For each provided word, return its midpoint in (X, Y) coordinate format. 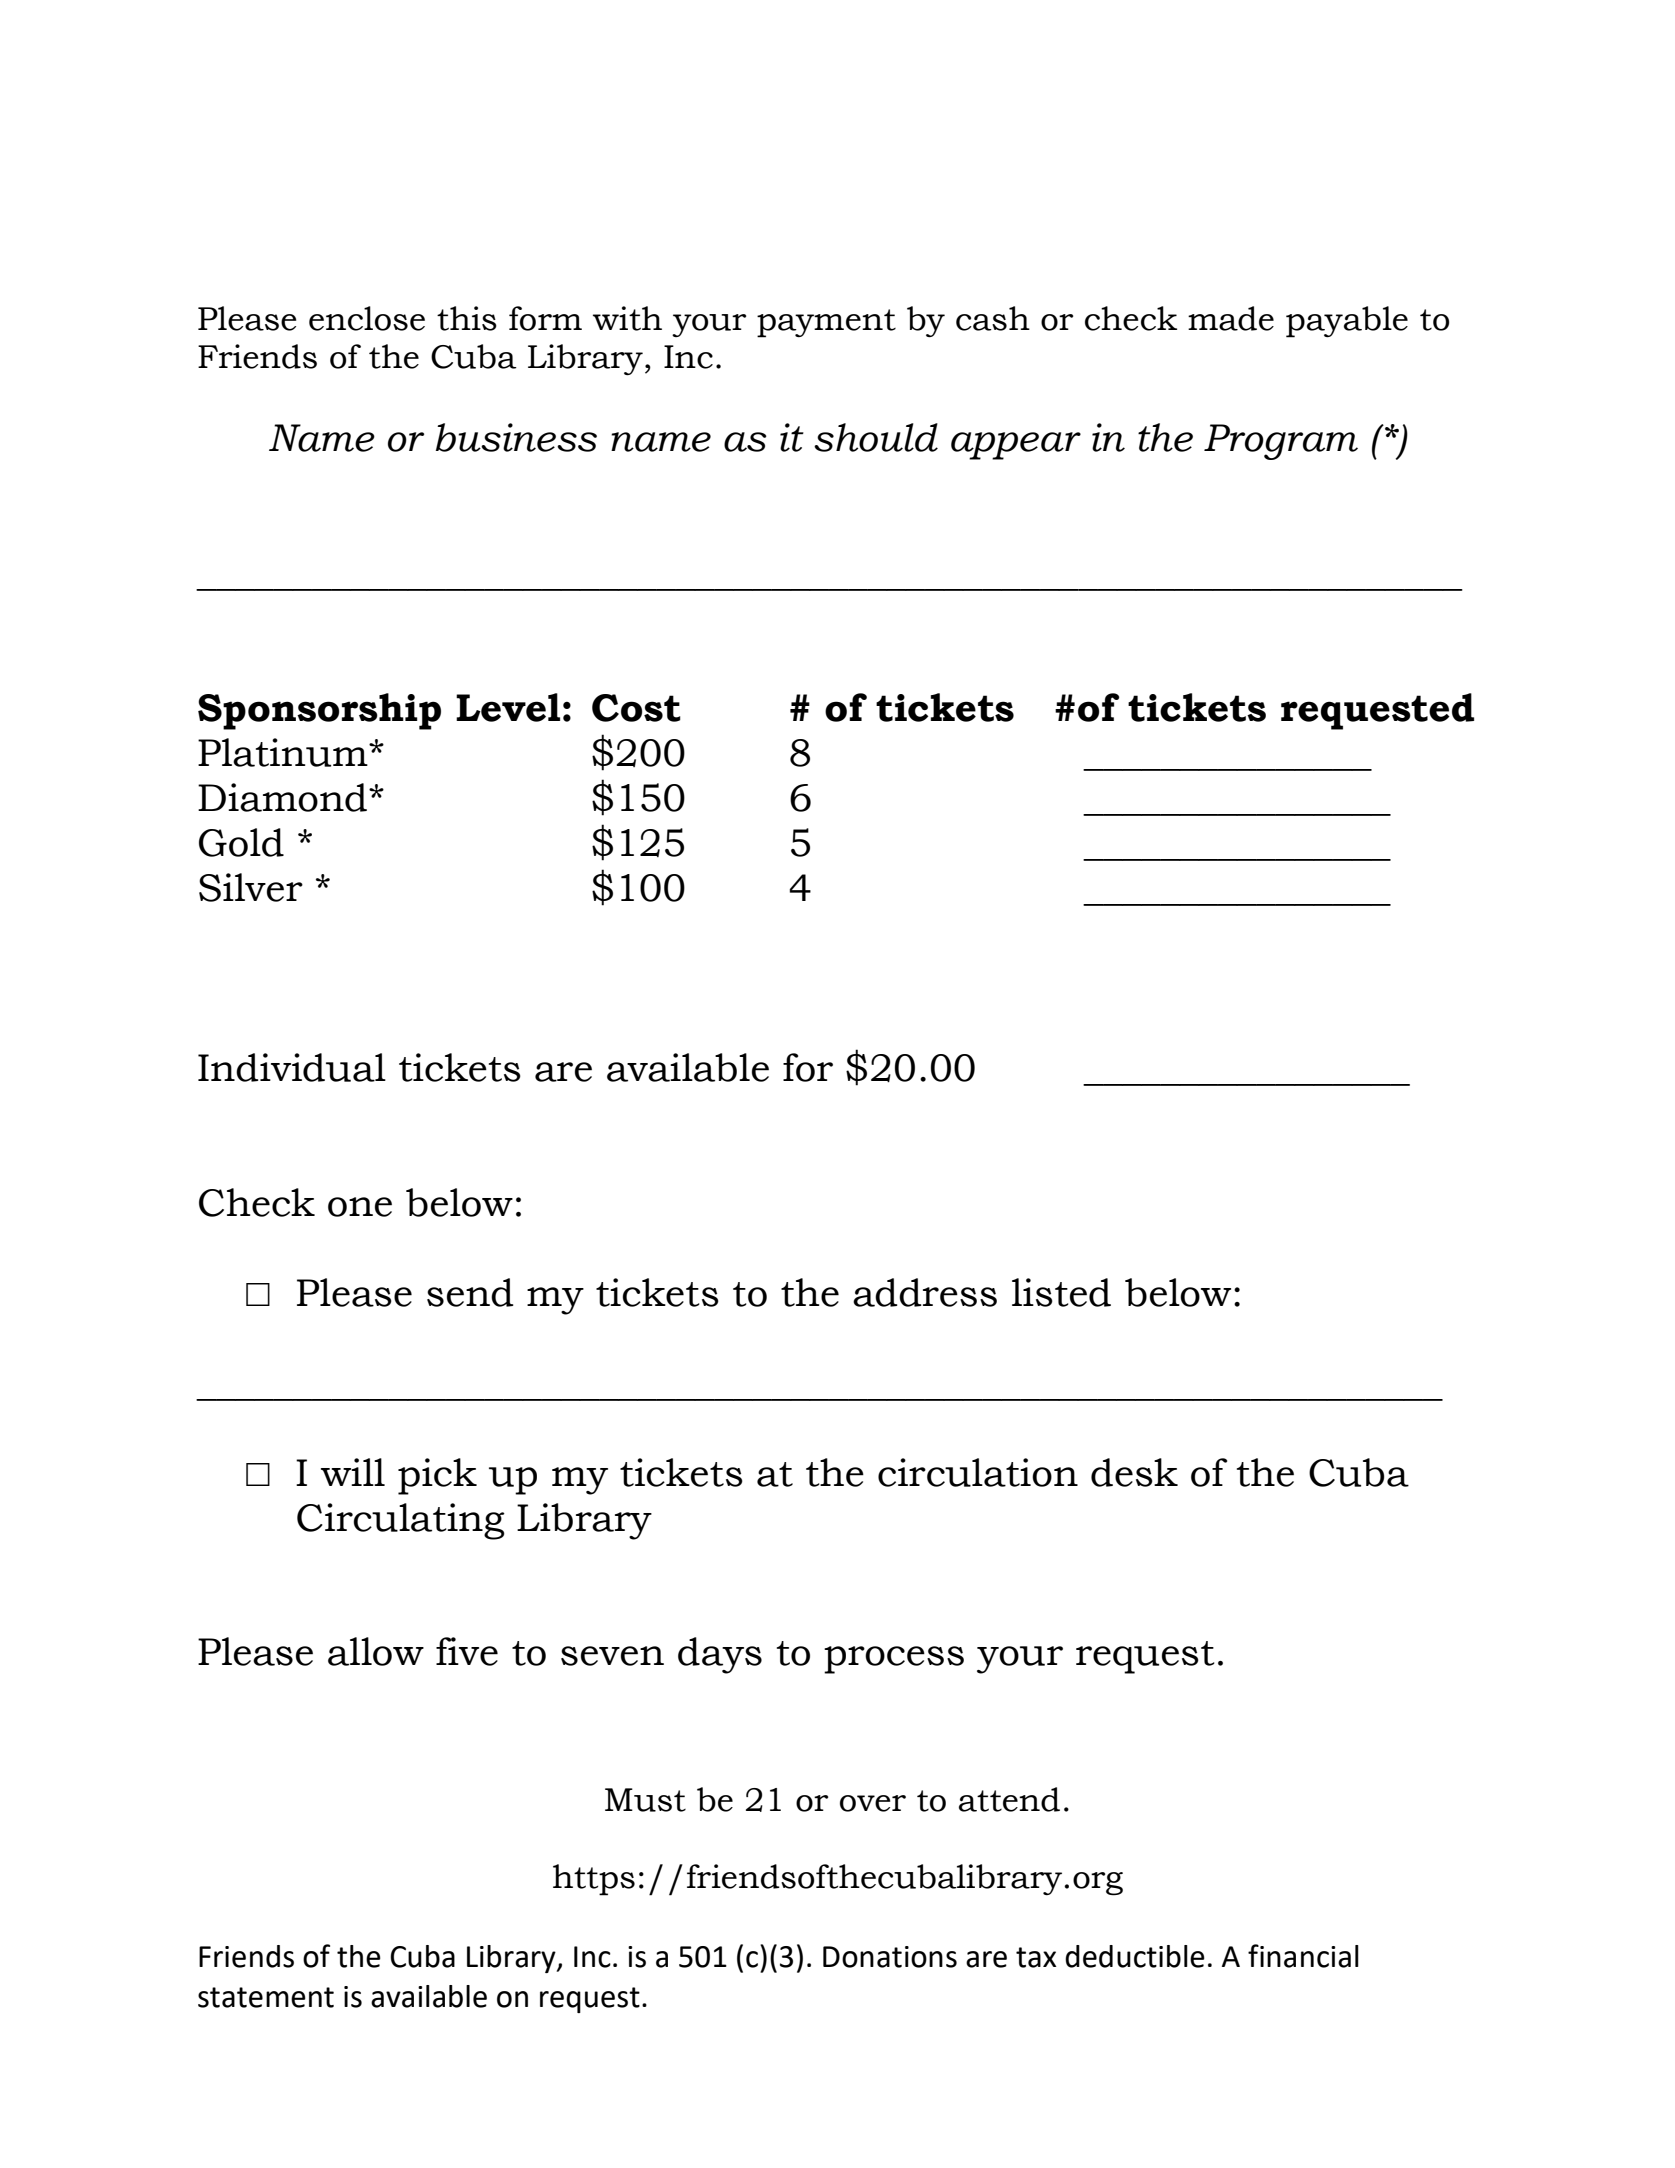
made (1231, 318)
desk (1134, 1472)
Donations (890, 1957)
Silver (251, 887)
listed (1061, 1292)
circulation (978, 1472)
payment (826, 323)
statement (266, 1997)
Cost (636, 708)
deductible (1135, 1956)
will (353, 1472)
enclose (367, 318)
